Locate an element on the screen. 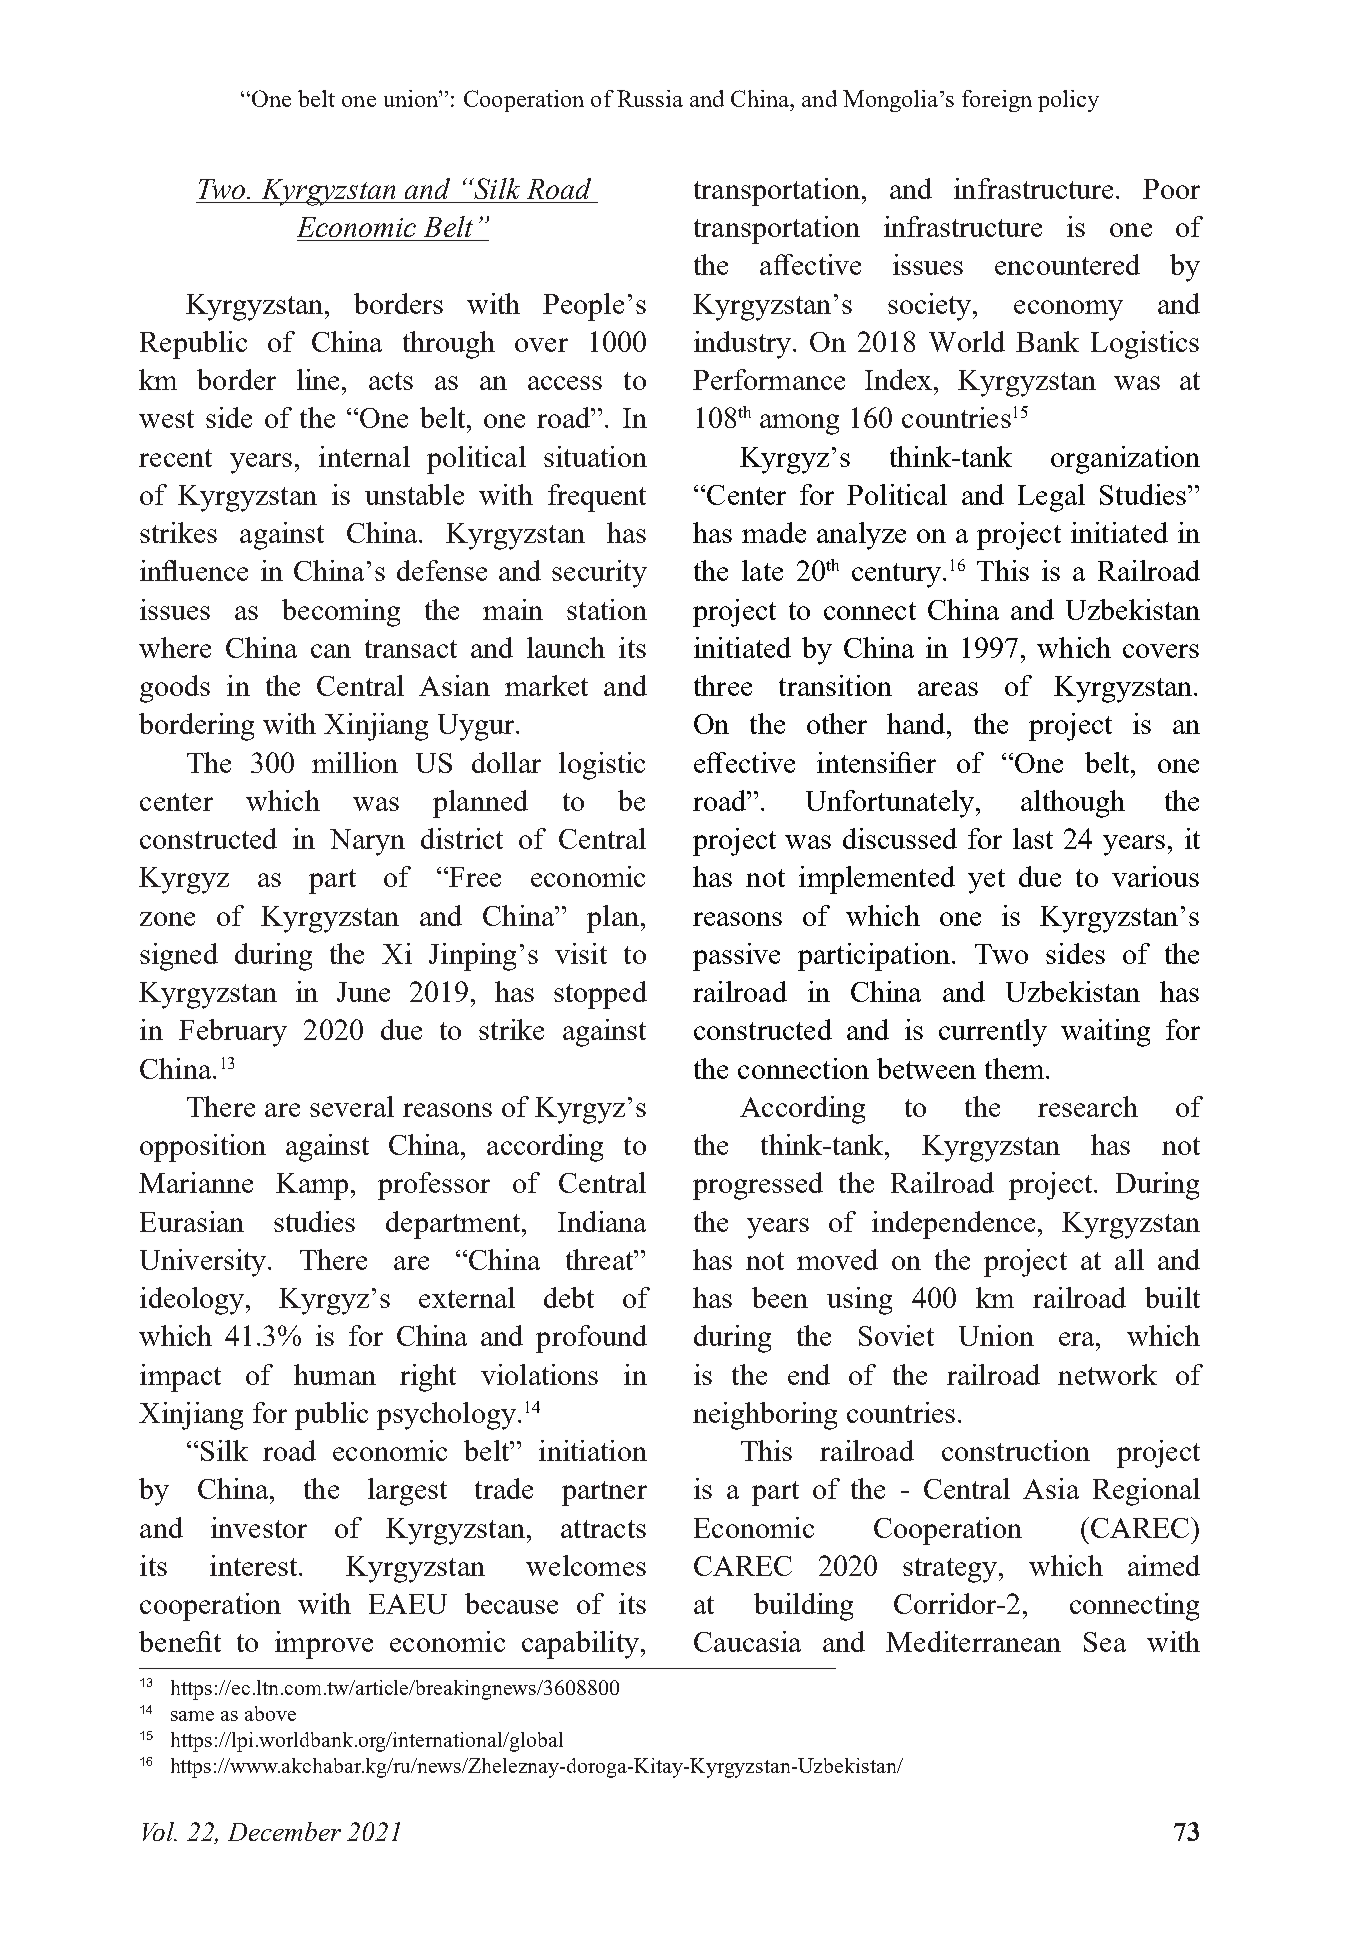 The width and height of the screenshot is (1363, 1936). becoming is located at coordinates (341, 613).
